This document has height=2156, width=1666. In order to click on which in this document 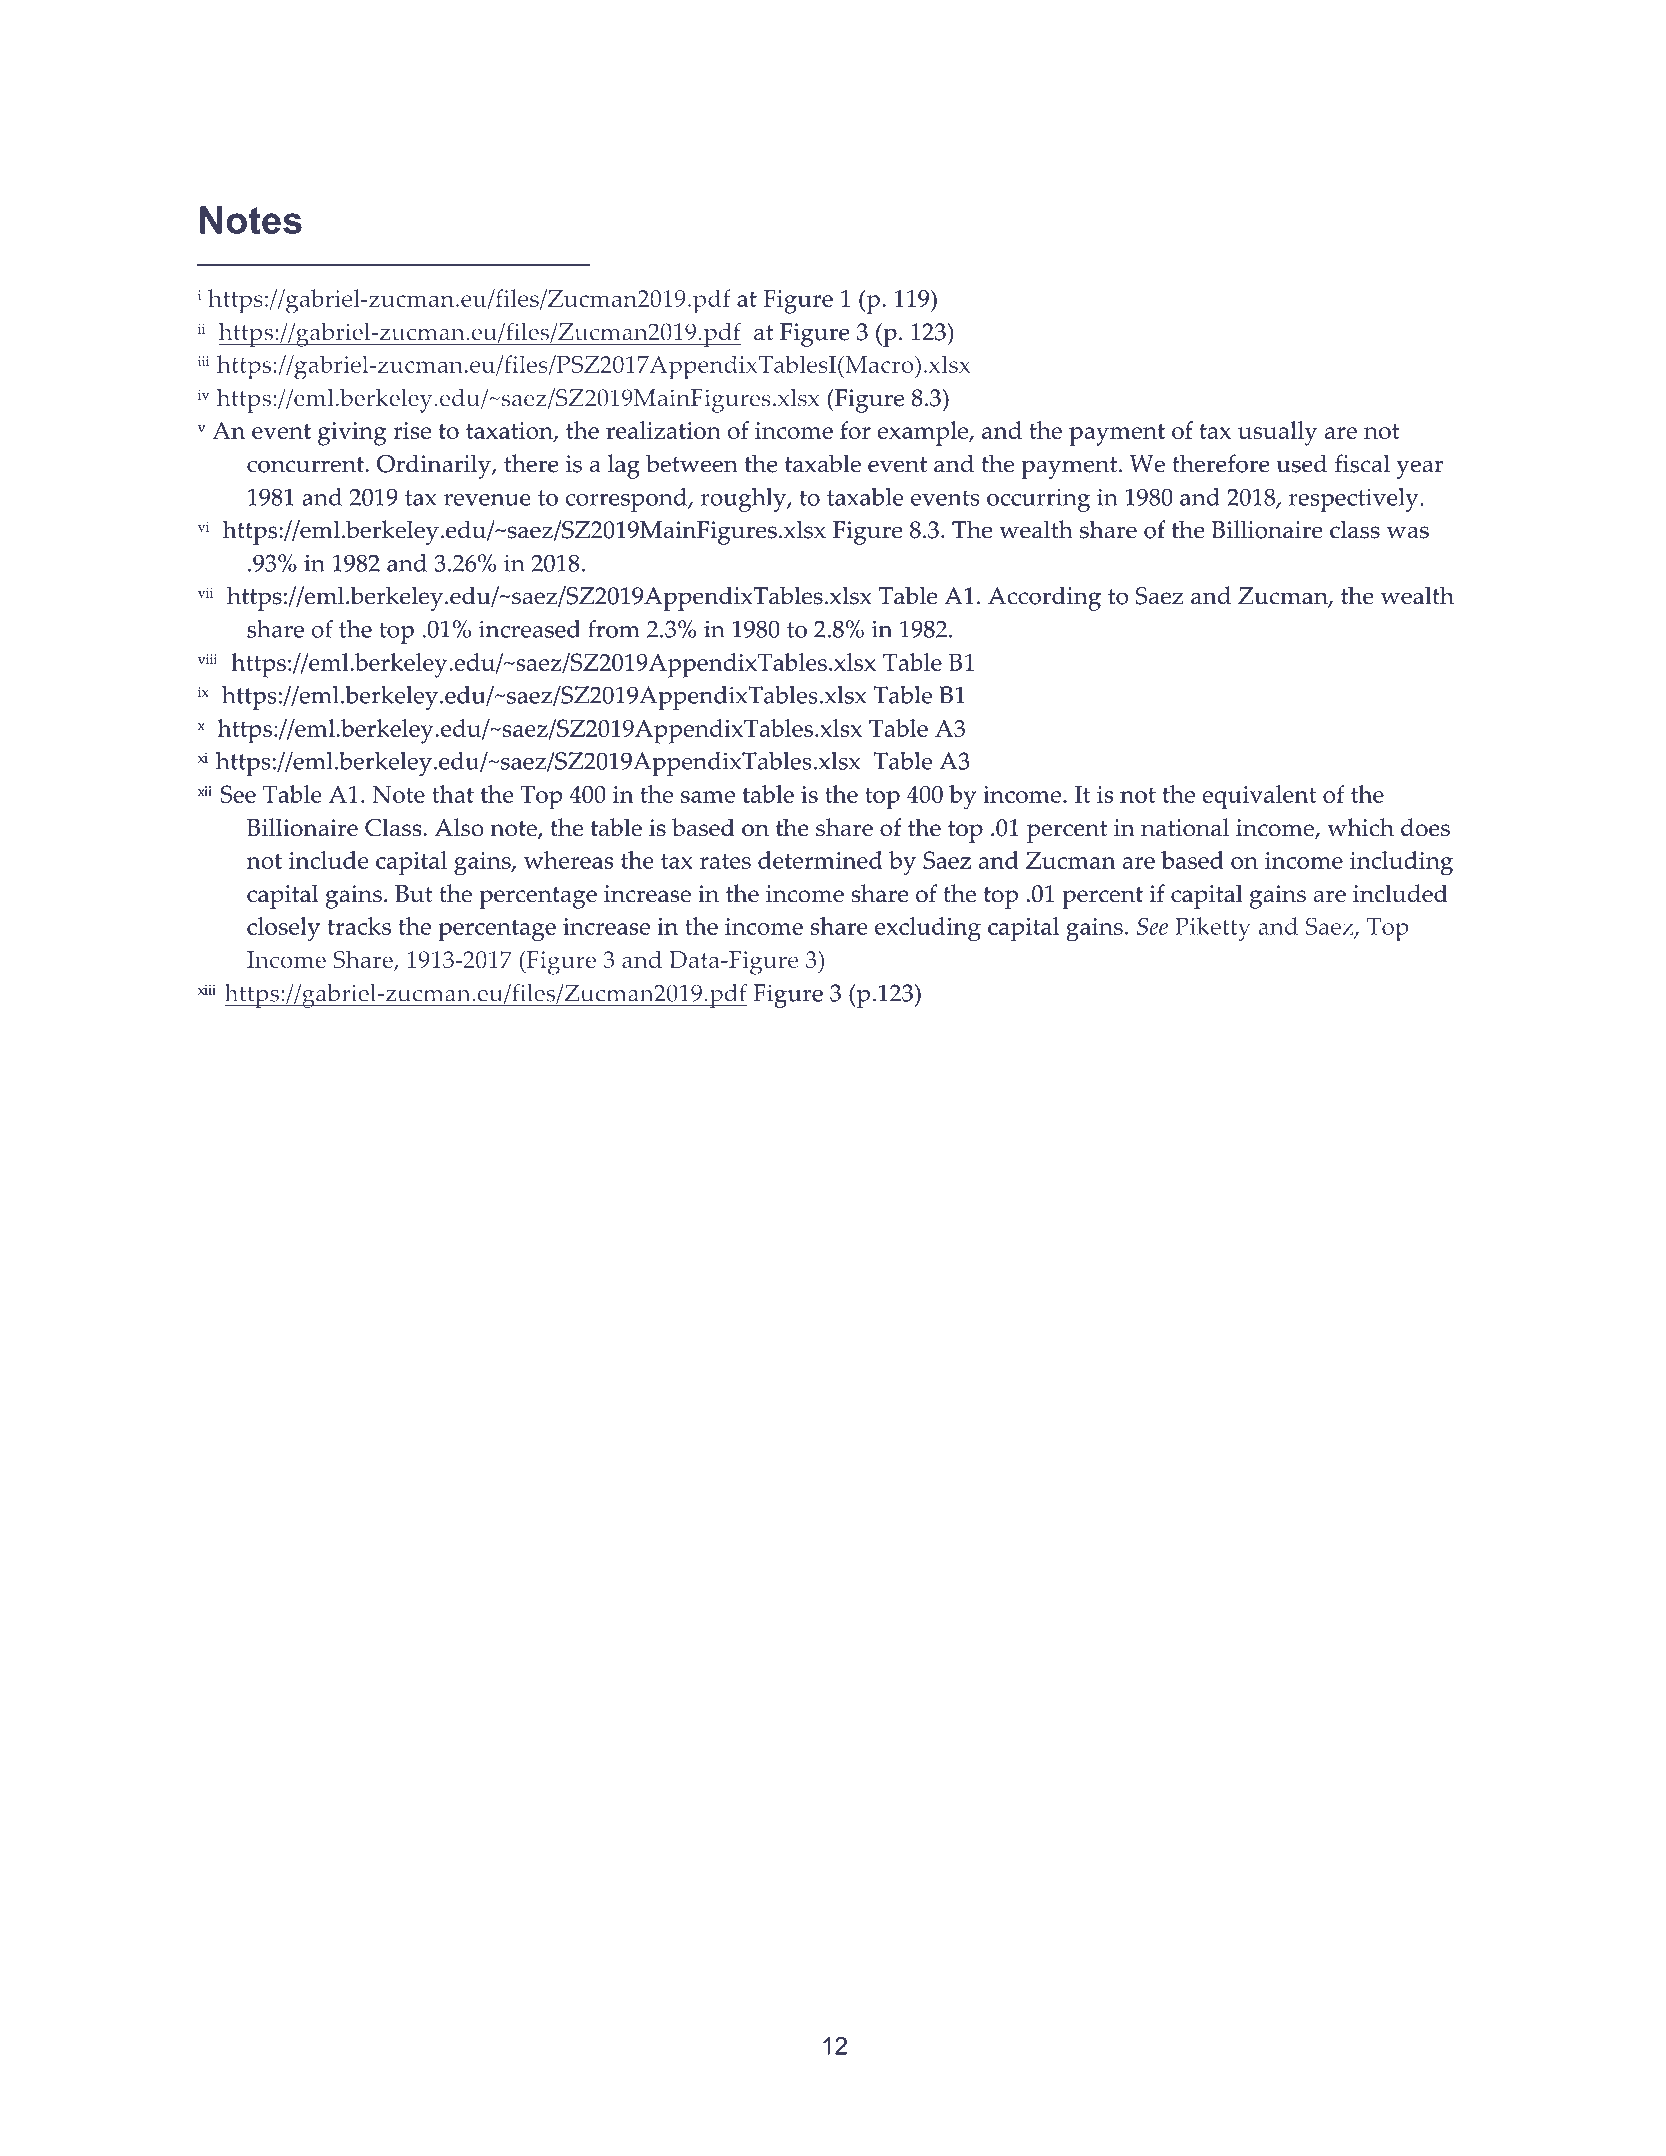, I will do `click(1360, 827)`.
